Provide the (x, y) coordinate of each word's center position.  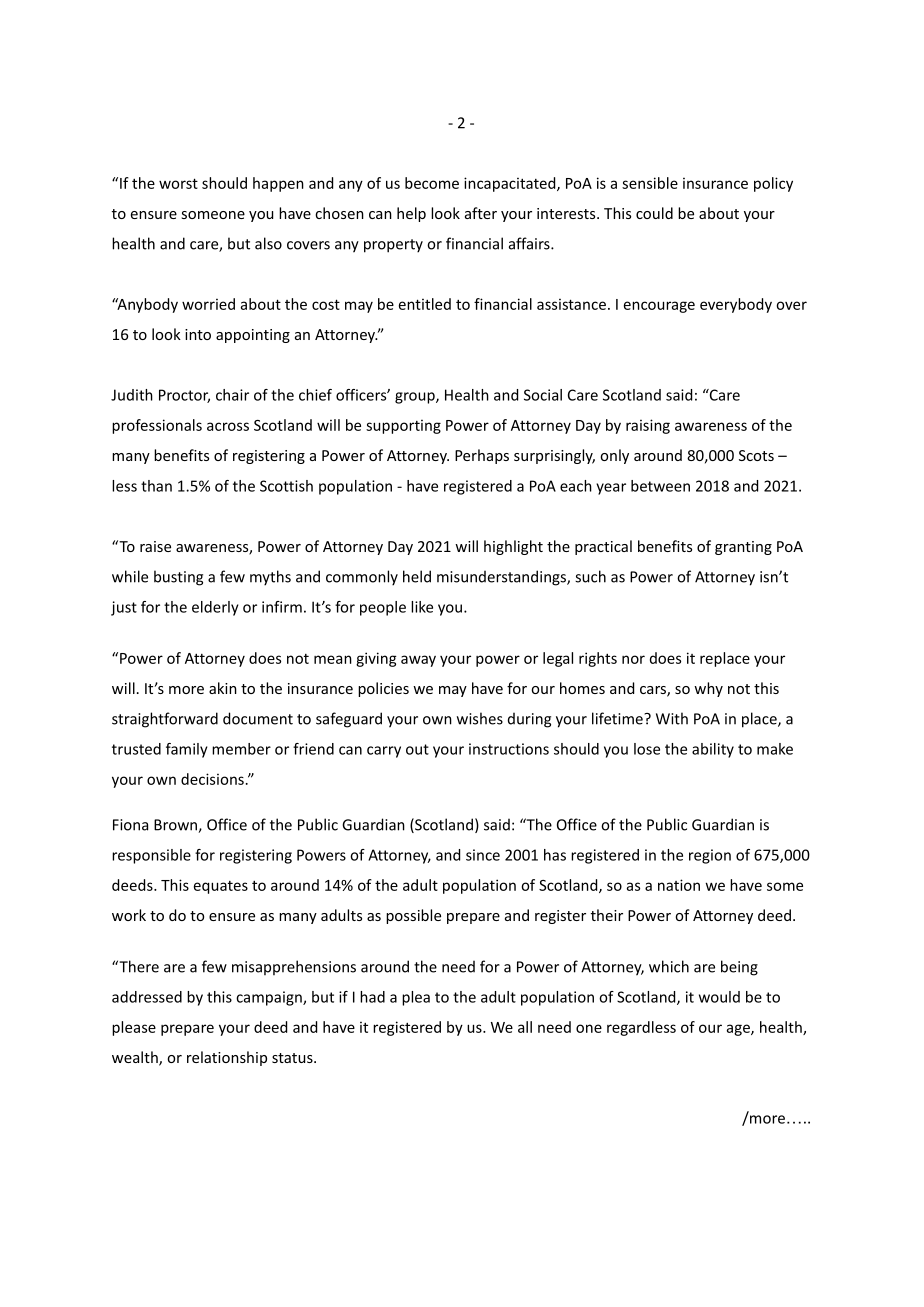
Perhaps (482, 456)
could (654, 213)
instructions (509, 749)
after (481, 213)
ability (713, 750)
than (156, 486)
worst (178, 183)
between (660, 486)
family (187, 750)
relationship (227, 1058)
